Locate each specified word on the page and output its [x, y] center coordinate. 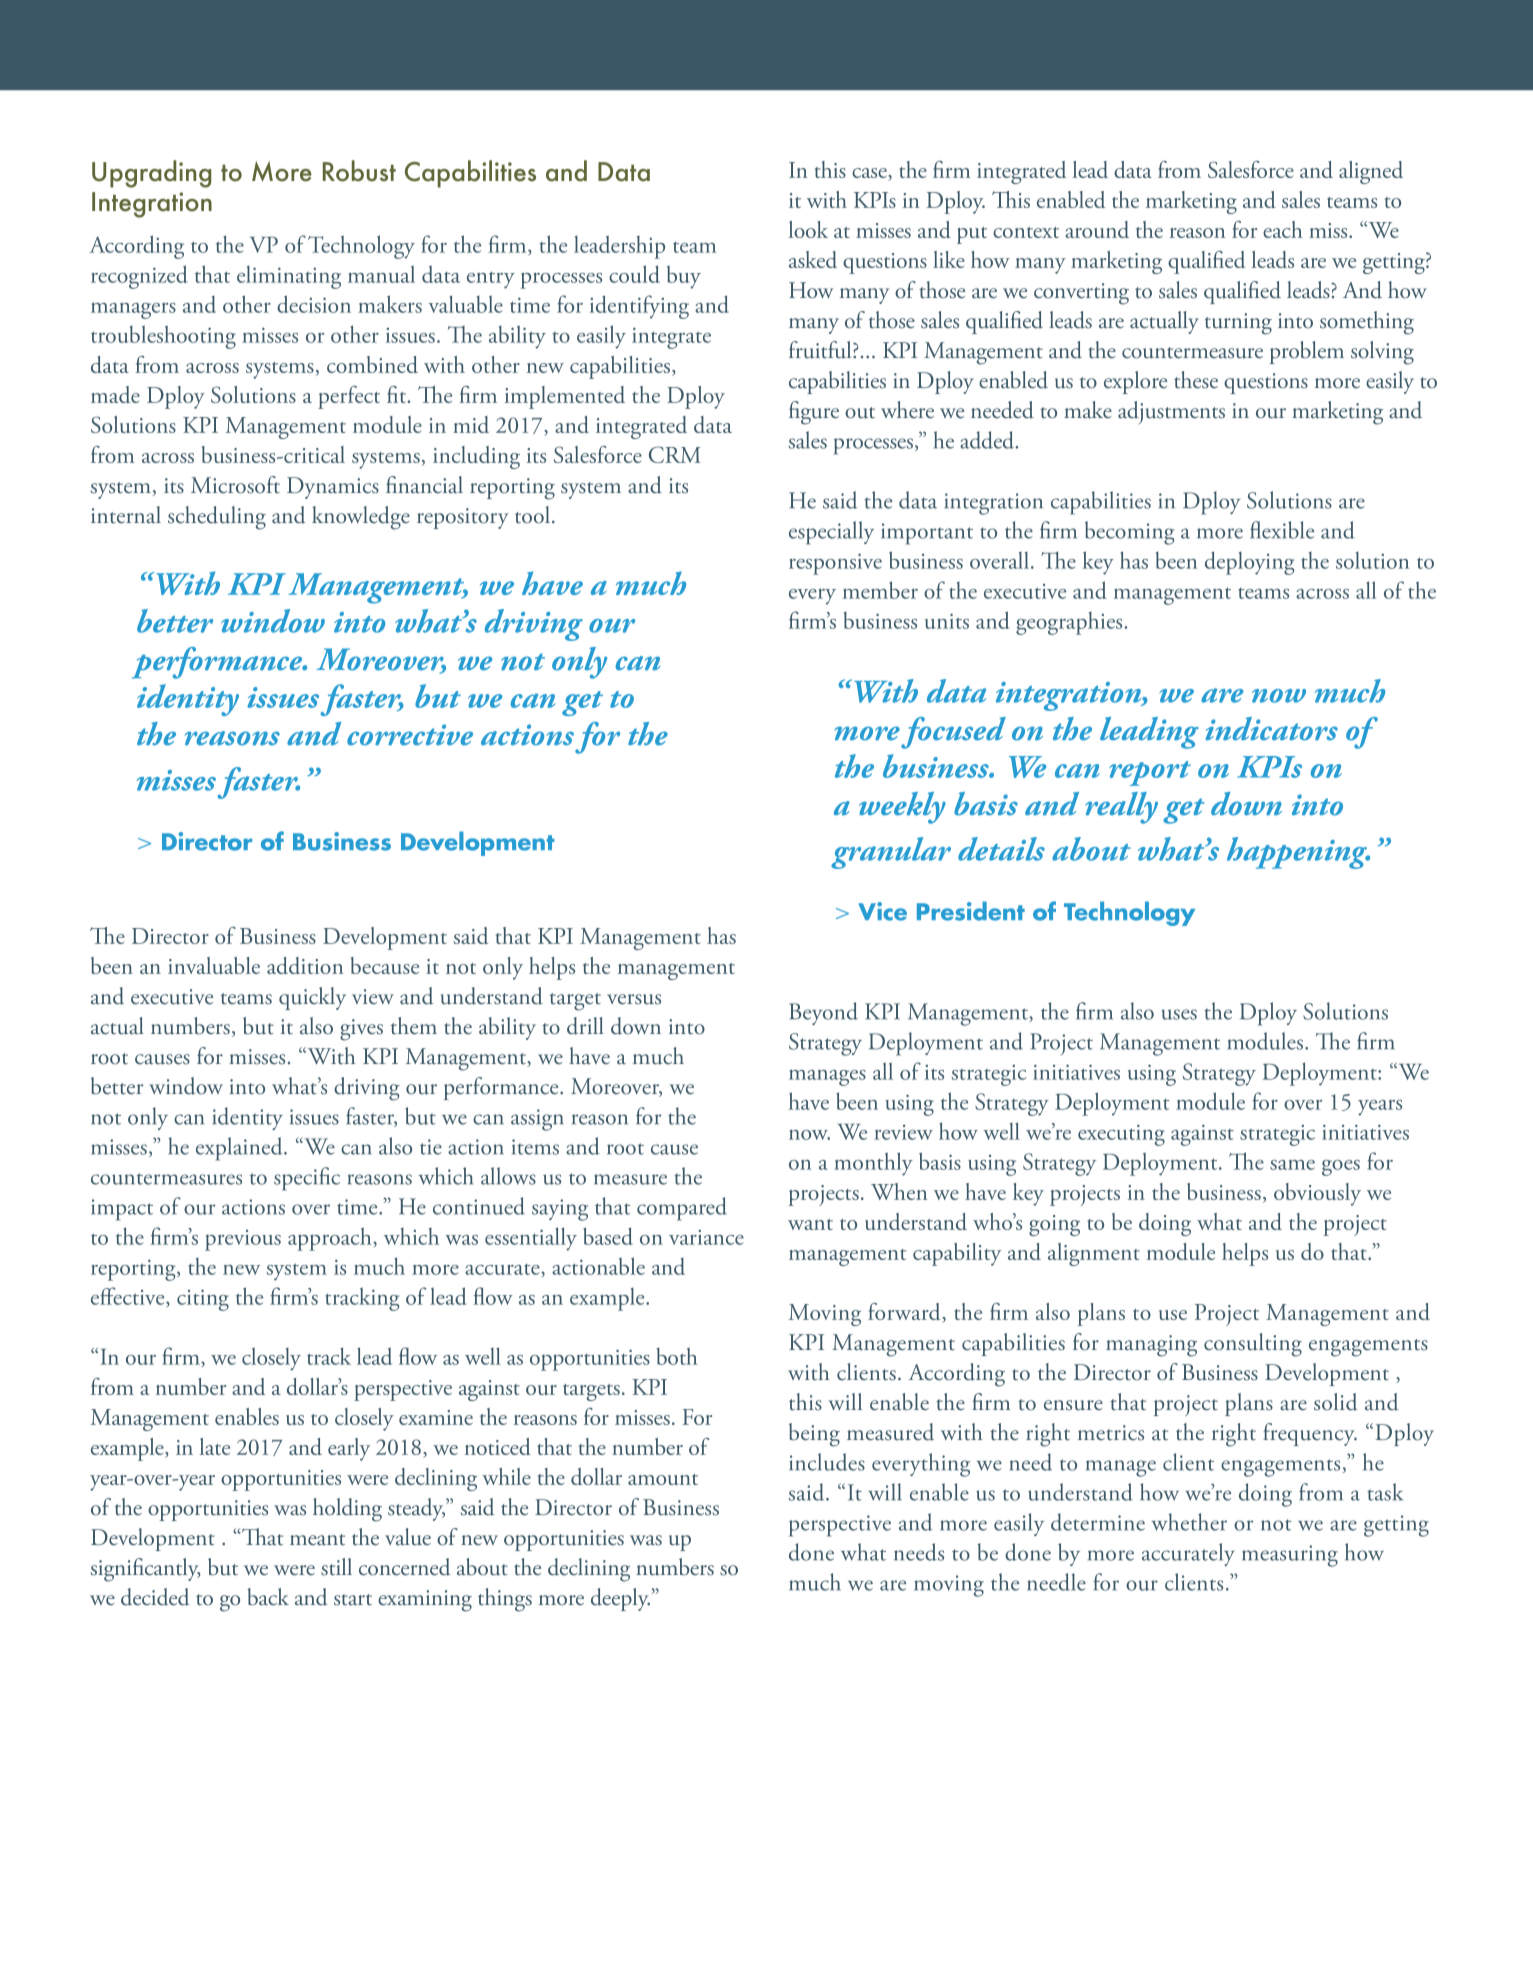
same [1292, 1165]
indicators [1271, 729]
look [808, 229]
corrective [410, 735]
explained [240, 1149]
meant [317, 1540]
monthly [873, 1164]
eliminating [289, 277]
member [880, 590]
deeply [620, 1599]
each [1283, 229]
